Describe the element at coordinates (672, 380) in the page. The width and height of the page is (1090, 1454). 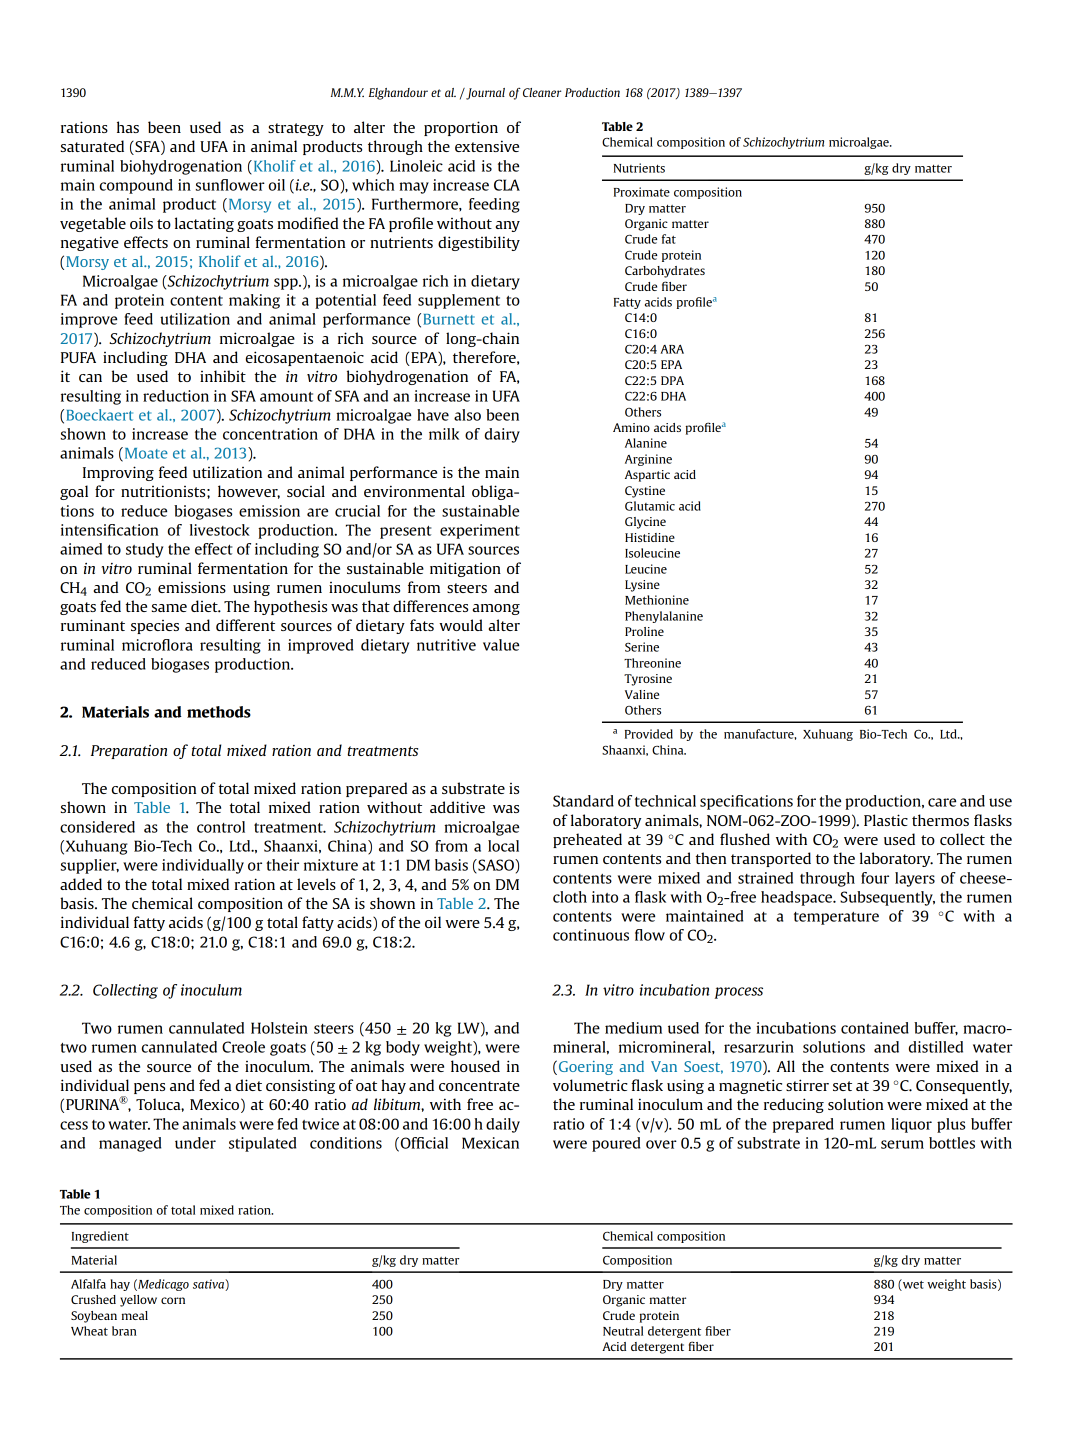
I see `DPA` at that location.
